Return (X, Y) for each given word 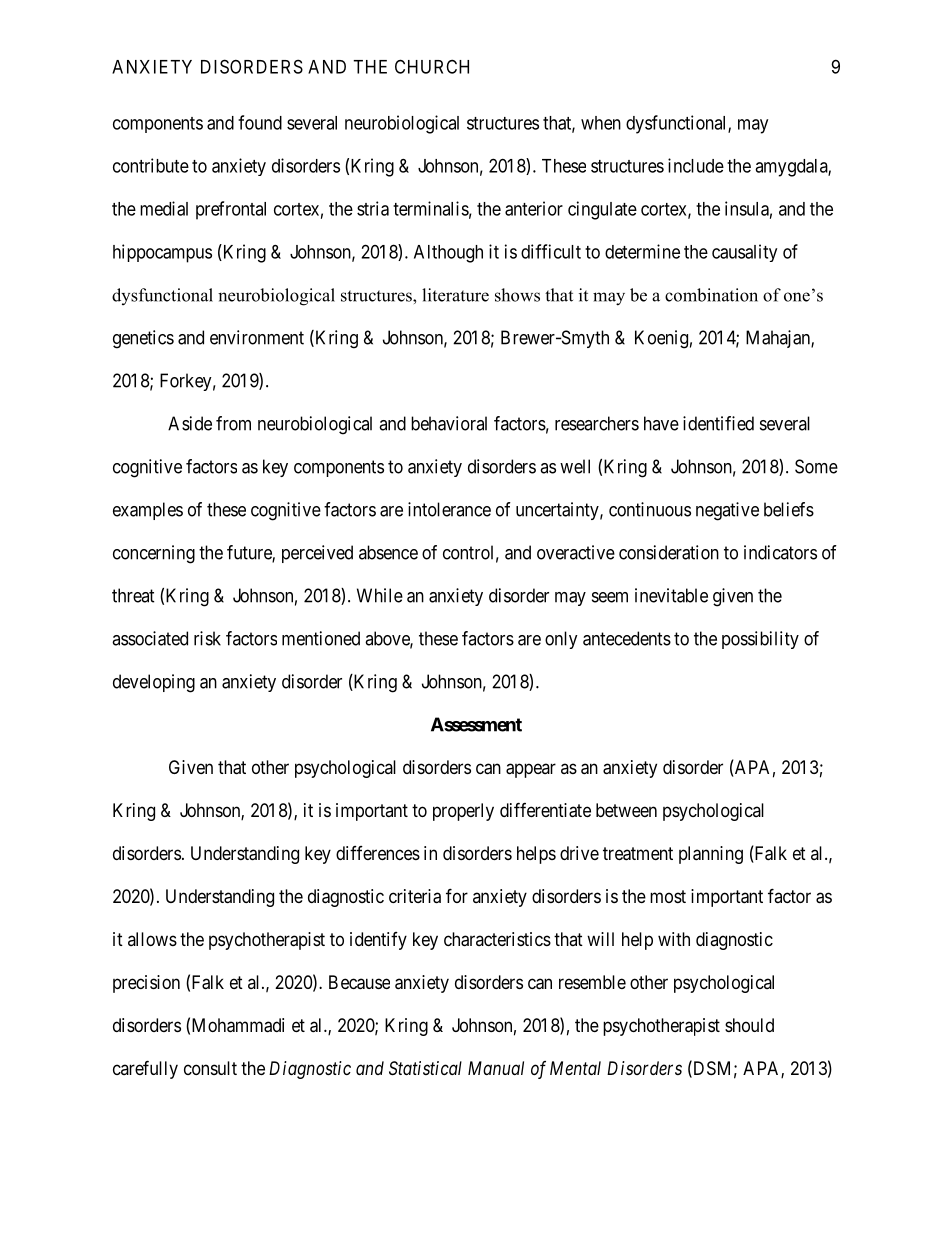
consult (210, 1068)
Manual (496, 1068)
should (749, 1025)
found (260, 122)
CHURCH (432, 66)
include (696, 165)
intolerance (449, 509)
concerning (154, 554)
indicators (780, 552)
